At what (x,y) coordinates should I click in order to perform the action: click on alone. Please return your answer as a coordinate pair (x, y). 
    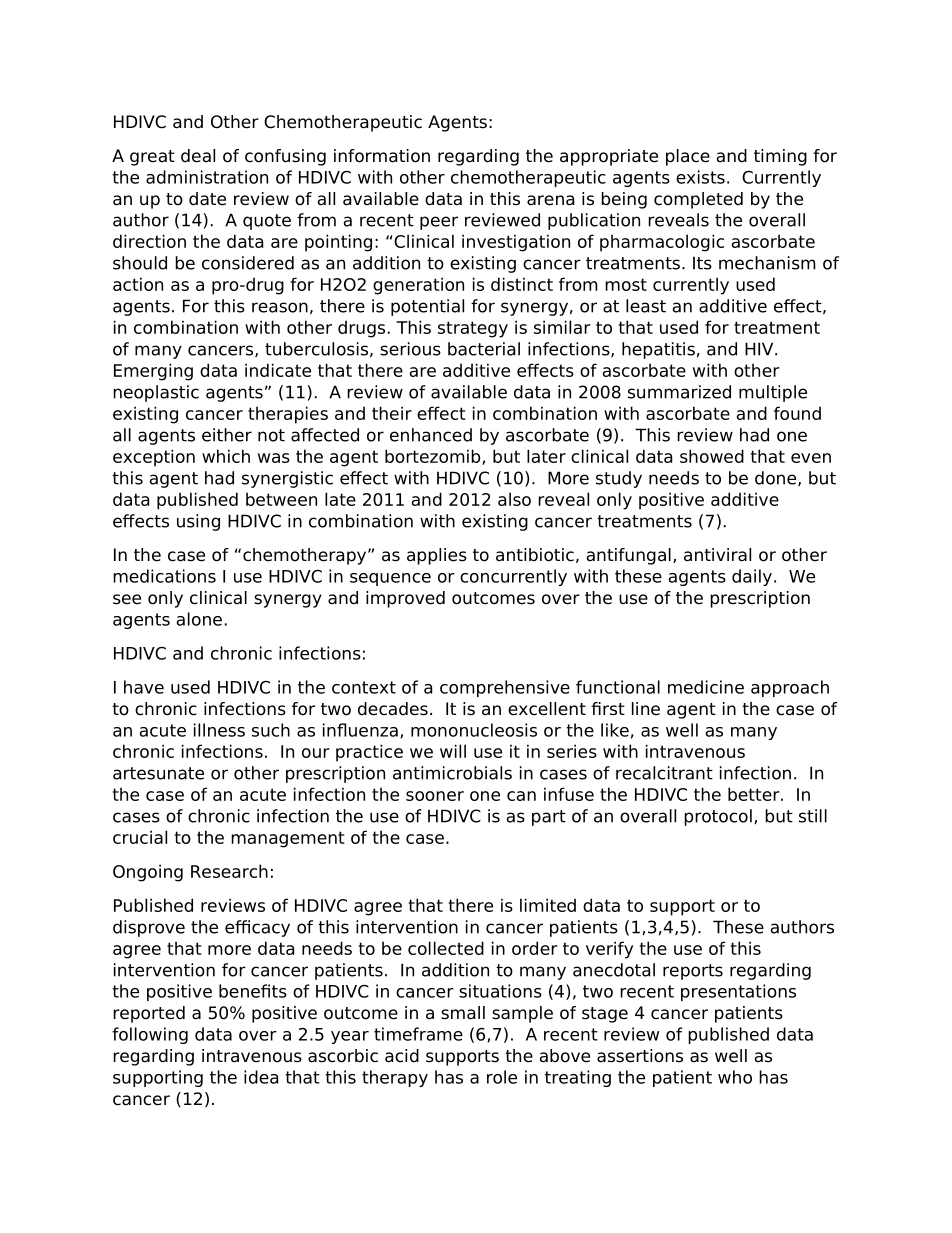
    Looking at the image, I should click on (199, 619).
